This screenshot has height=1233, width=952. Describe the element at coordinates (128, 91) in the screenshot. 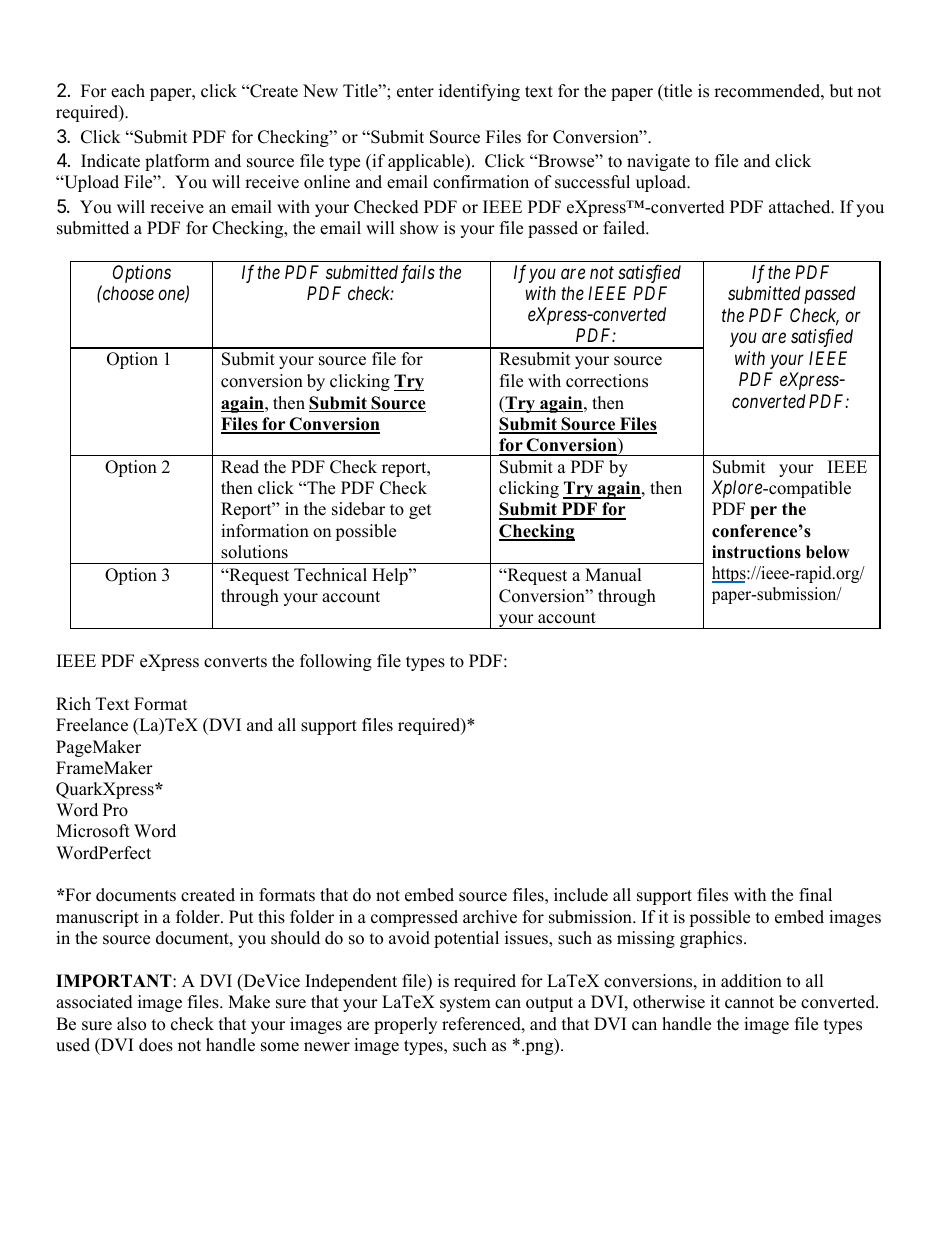

I see `each` at that location.
